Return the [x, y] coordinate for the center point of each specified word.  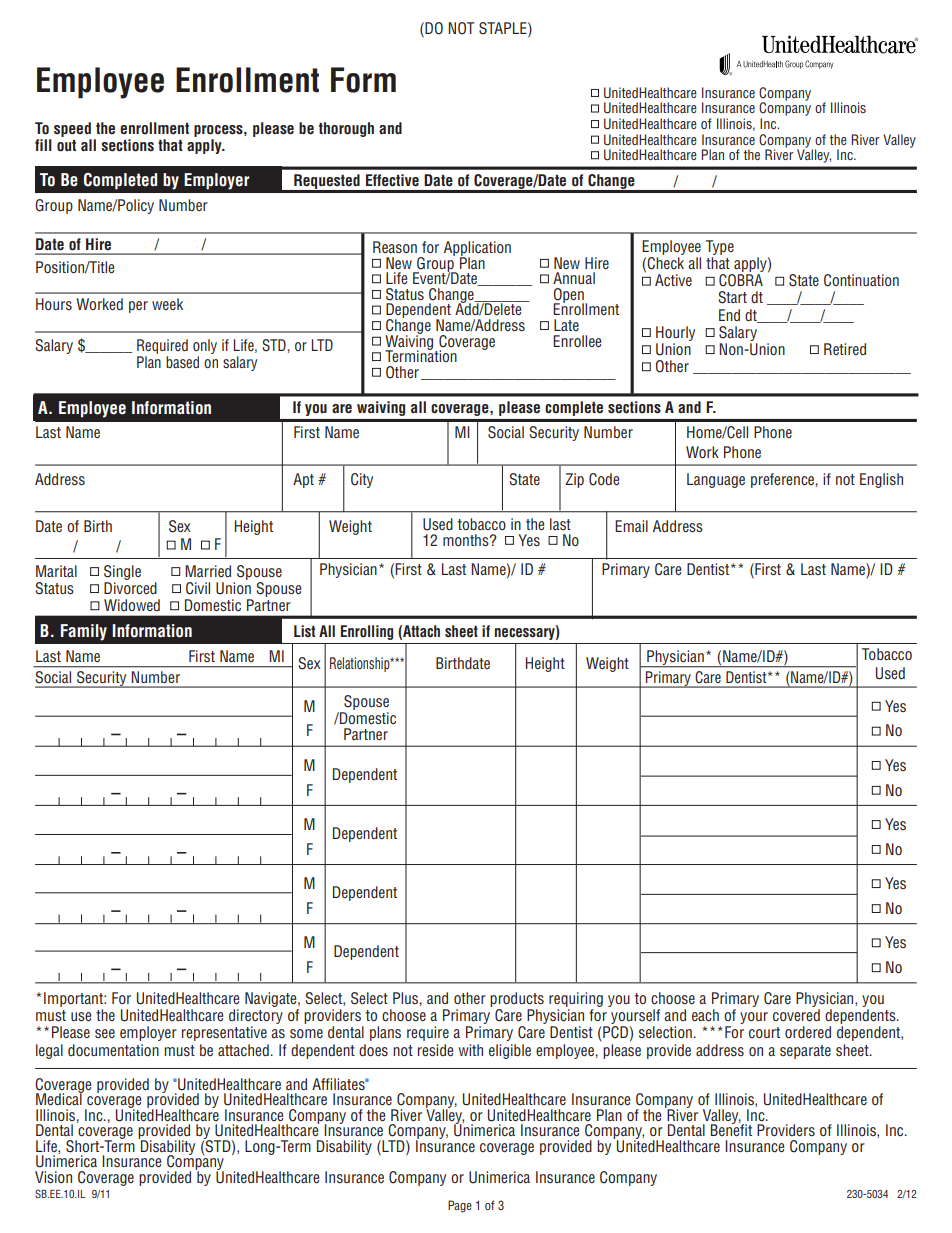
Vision [53, 1177]
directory [256, 1018]
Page [460, 1206]
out [66, 146]
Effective [392, 180]
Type [720, 247]
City [362, 480]
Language [716, 480]
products [517, 1001]
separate [805, 1052]
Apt [303, 480]
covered [796, 1015]
